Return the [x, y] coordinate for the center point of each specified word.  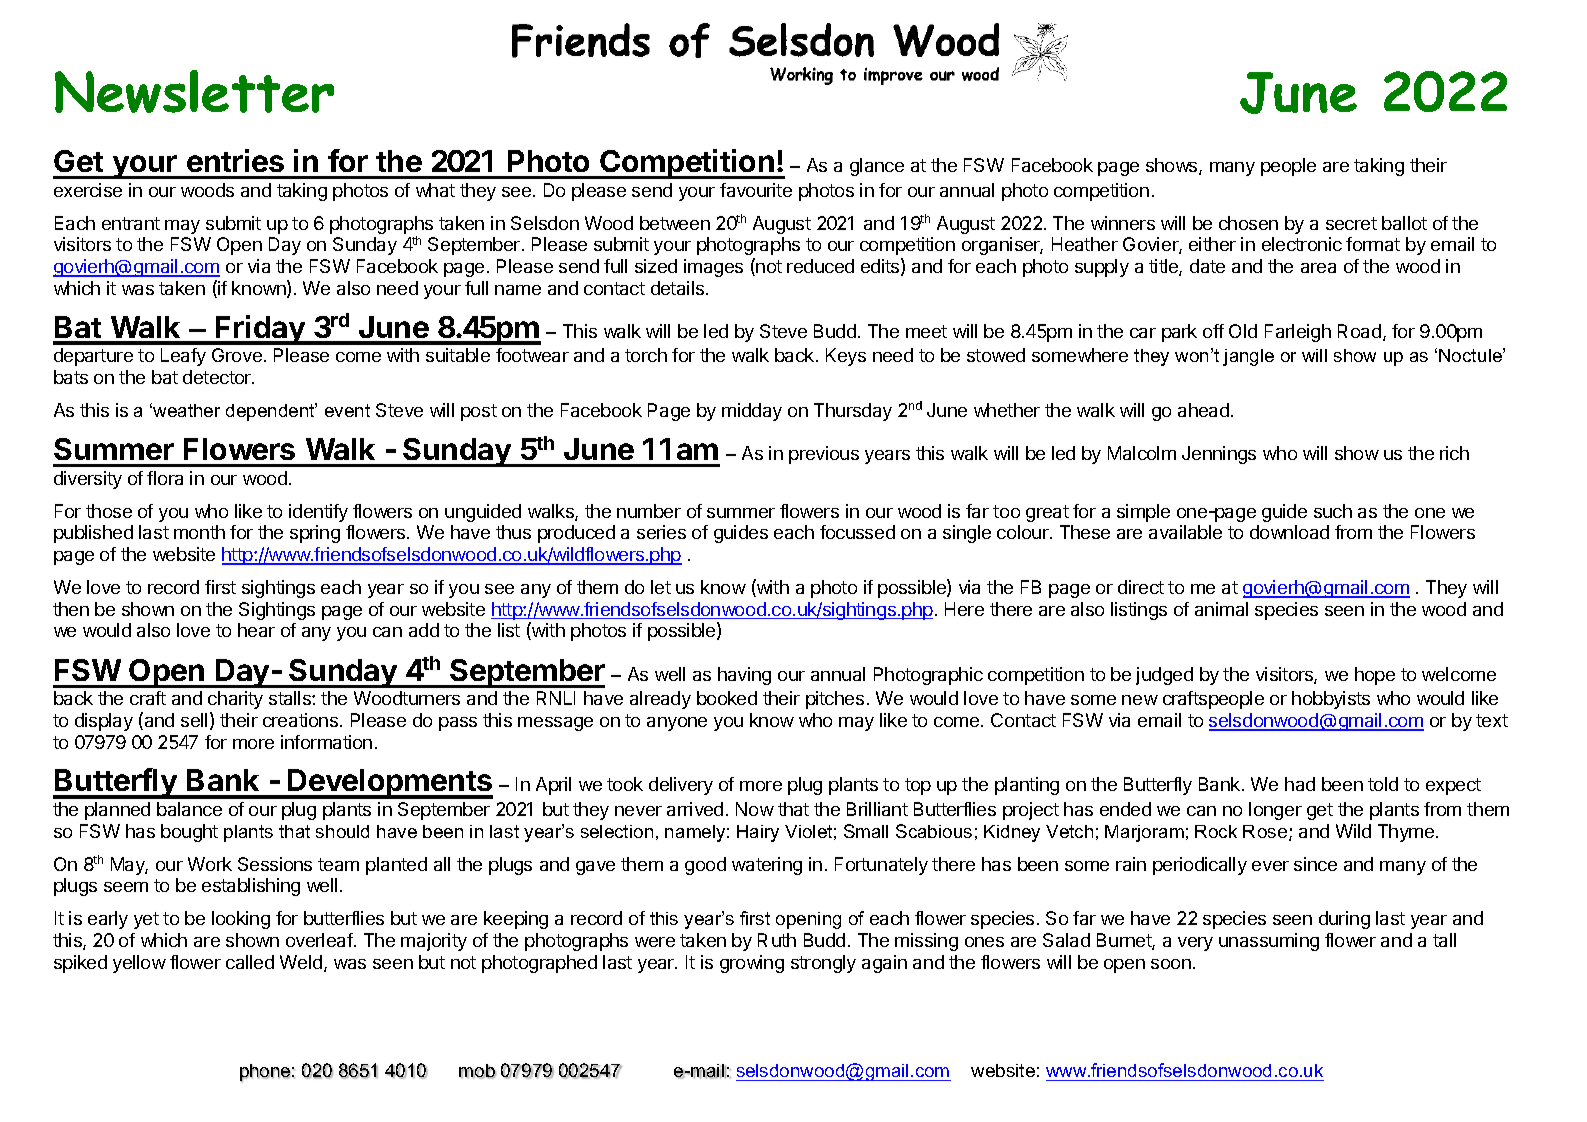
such [1333, 511]
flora [165, 478]
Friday [260, 330]
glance [877, 167]
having [744, 676]
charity [235, 700]
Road [1361, 332]
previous [824, 455]
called [250, 962]
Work [210, 864]
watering [767, 866]
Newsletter [194, 91]
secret [1351, 223]
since [1315, 864]
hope [1375, 676]
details [679, 288]
